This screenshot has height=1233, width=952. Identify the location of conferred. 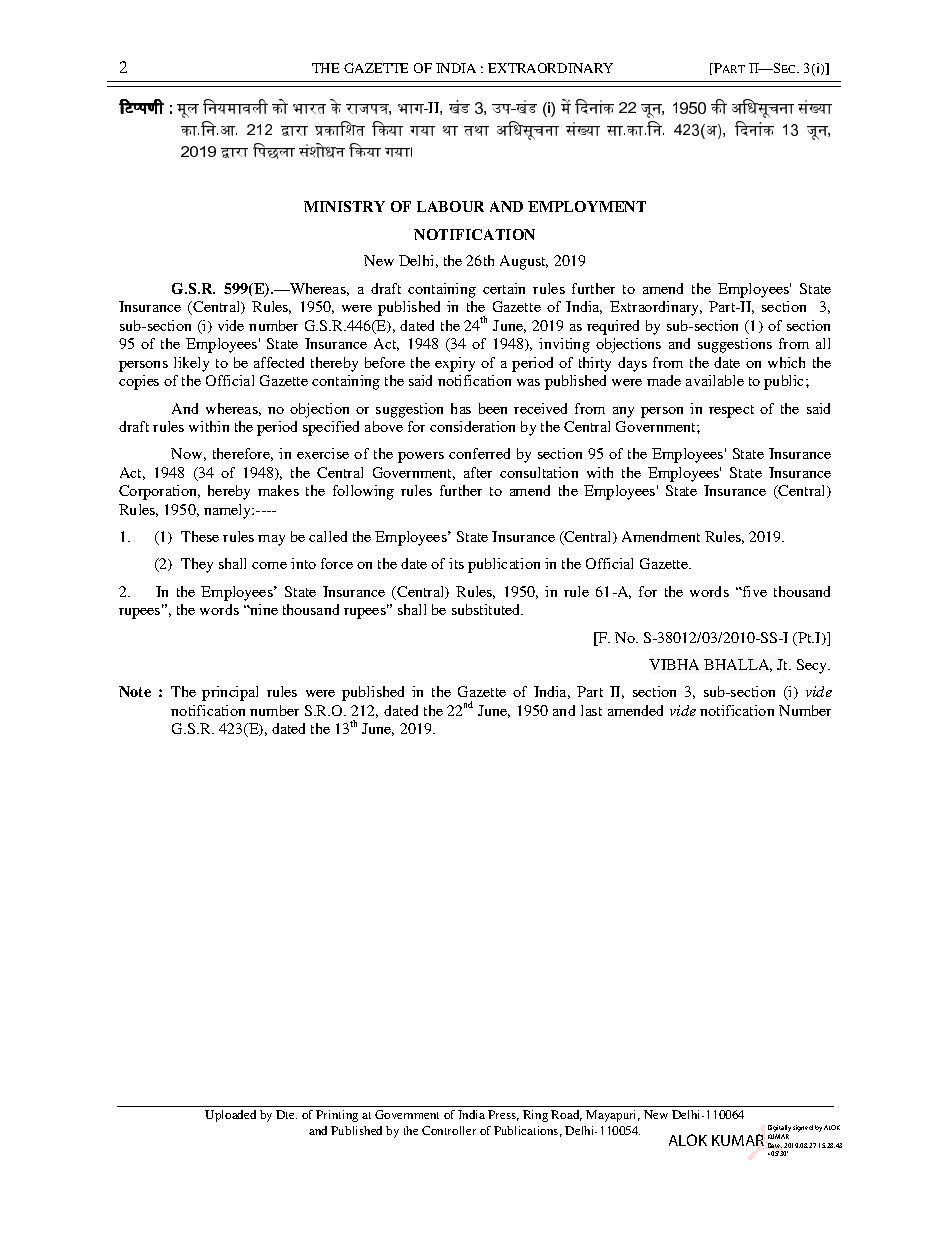
(479, 453).
